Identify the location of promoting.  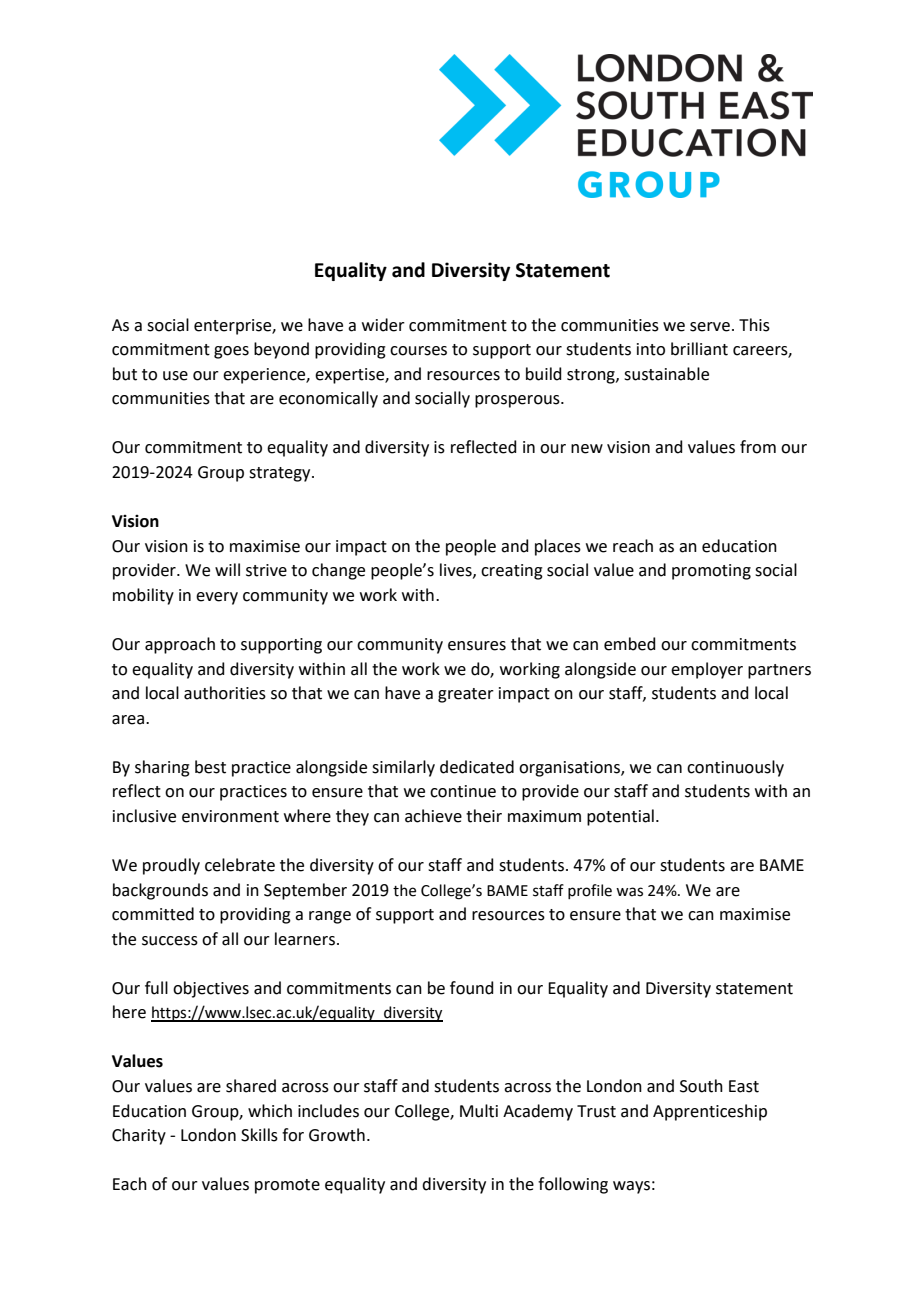
(711, 572).
